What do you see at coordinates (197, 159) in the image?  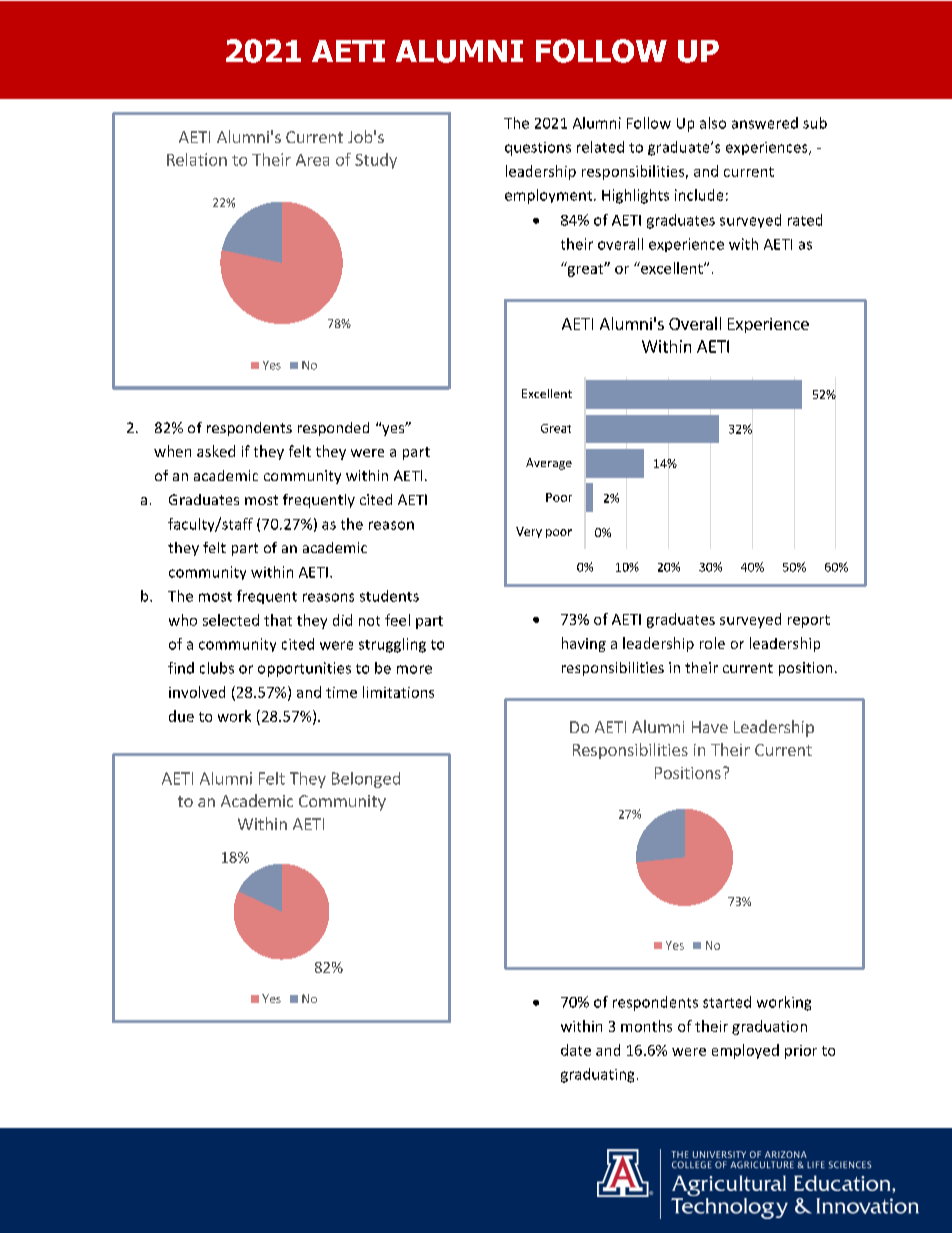 I see `Relation` at bounding box center [197, 159].
